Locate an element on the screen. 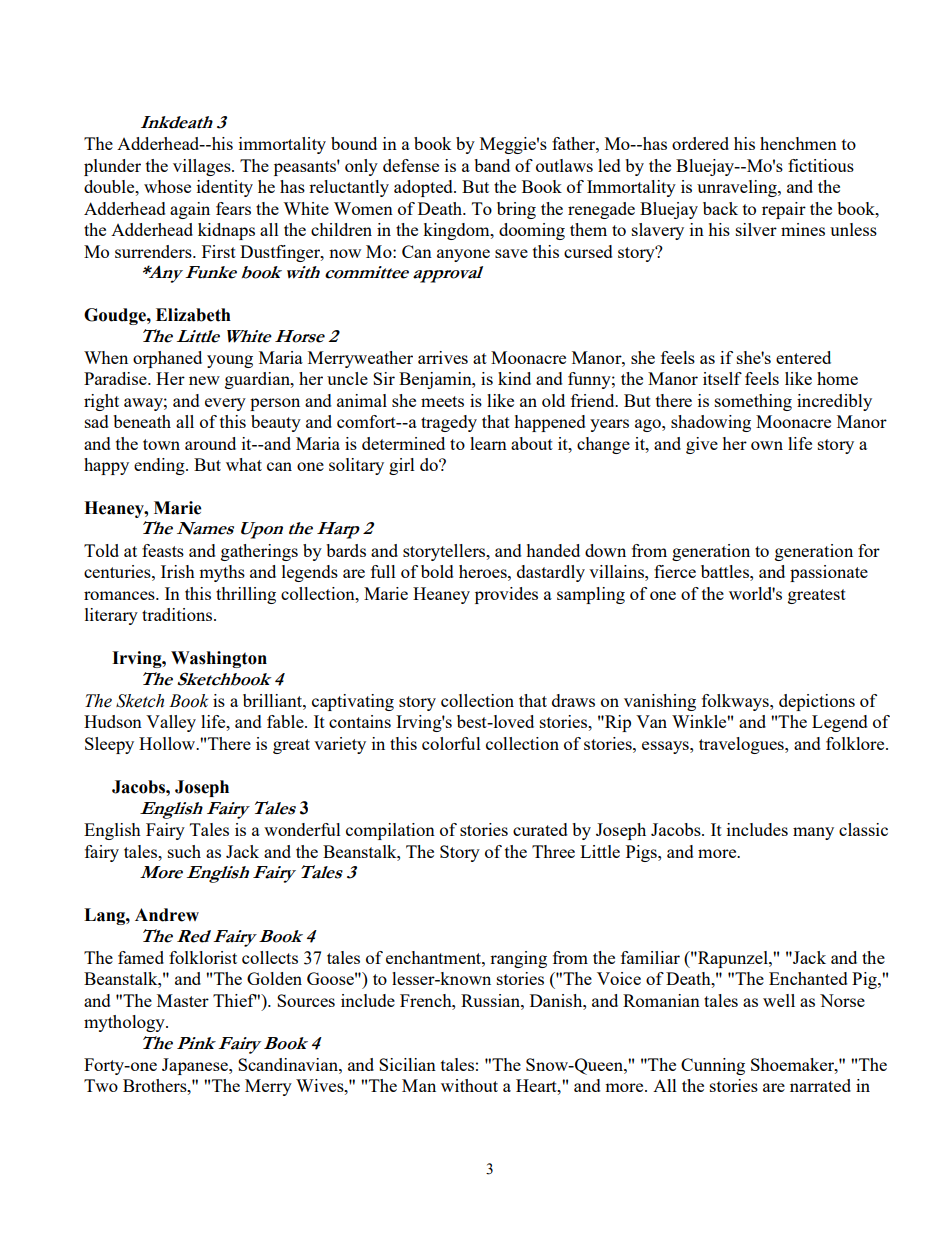  passionate is located at coordinates (829, 573).
